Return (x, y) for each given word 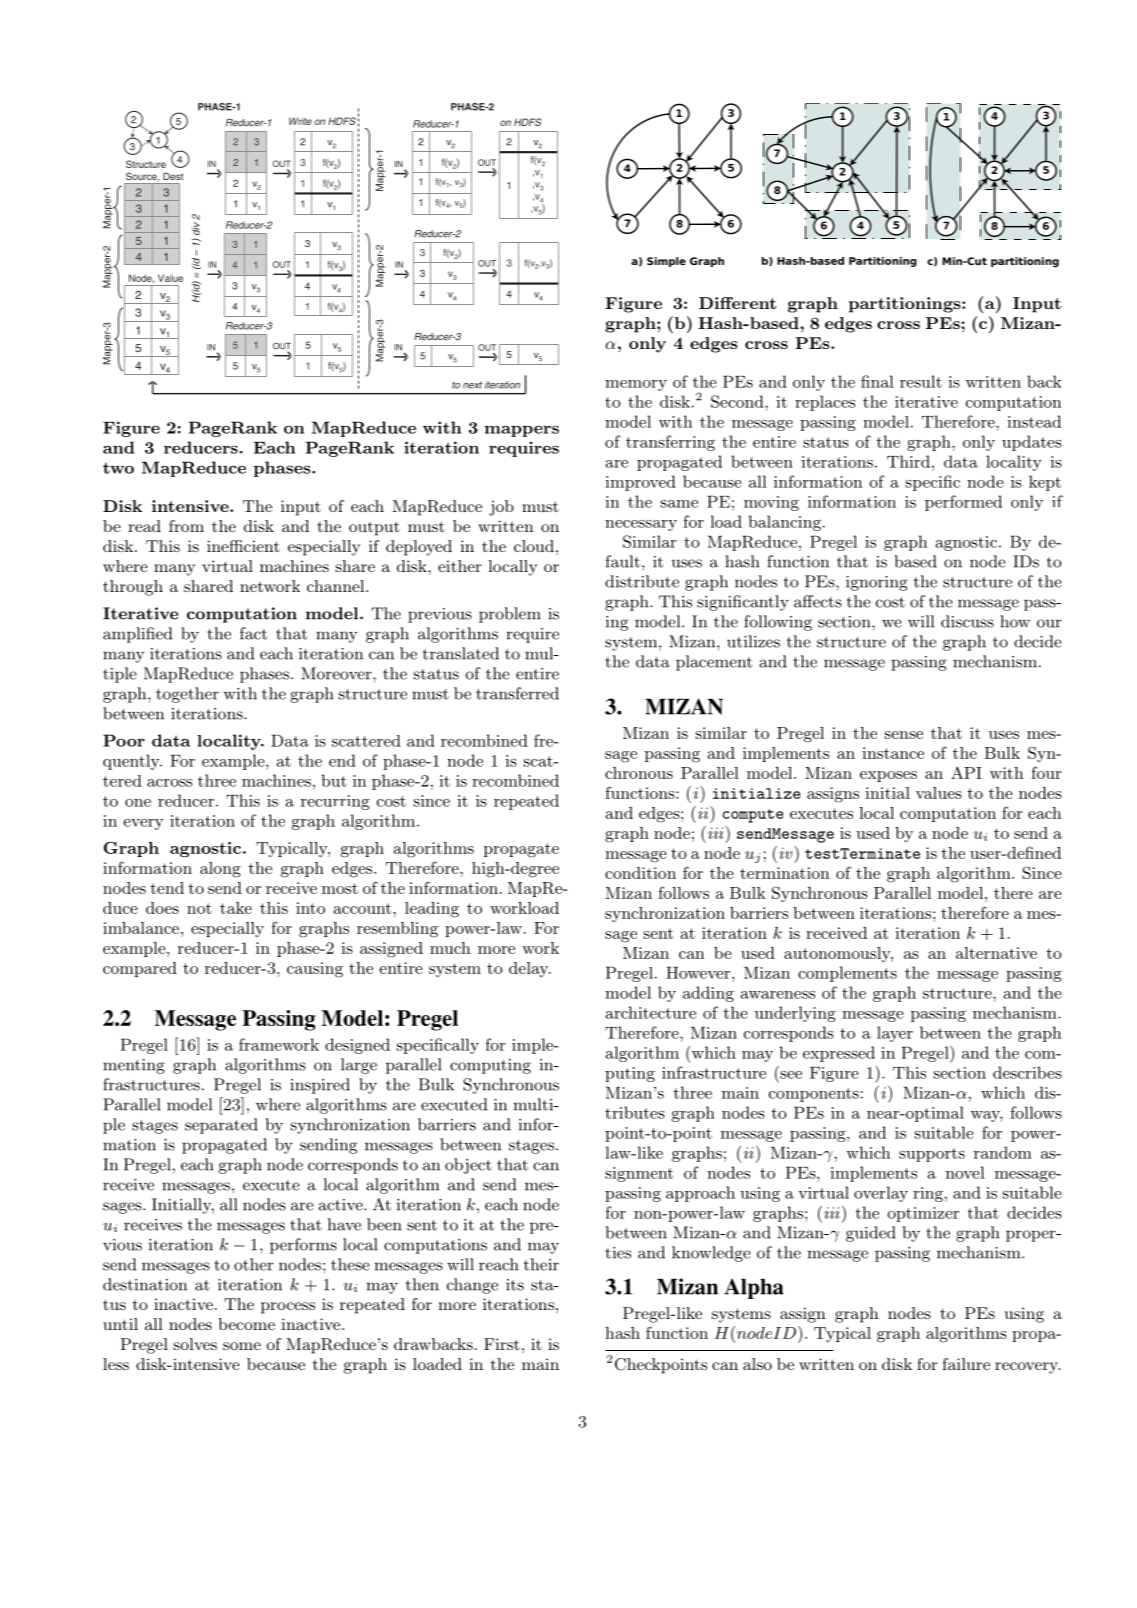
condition (640, 873)
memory (636, 385)
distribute (642, 581)
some (242, 1346)
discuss (967, 621)
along (220, 870)
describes (1027, 1072)
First (502, 1344)
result (921, 381)
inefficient (243, 546)
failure (966, 1364)
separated (221, 1126)
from (186, 526)
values (939, 793)
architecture (651, 1012)
